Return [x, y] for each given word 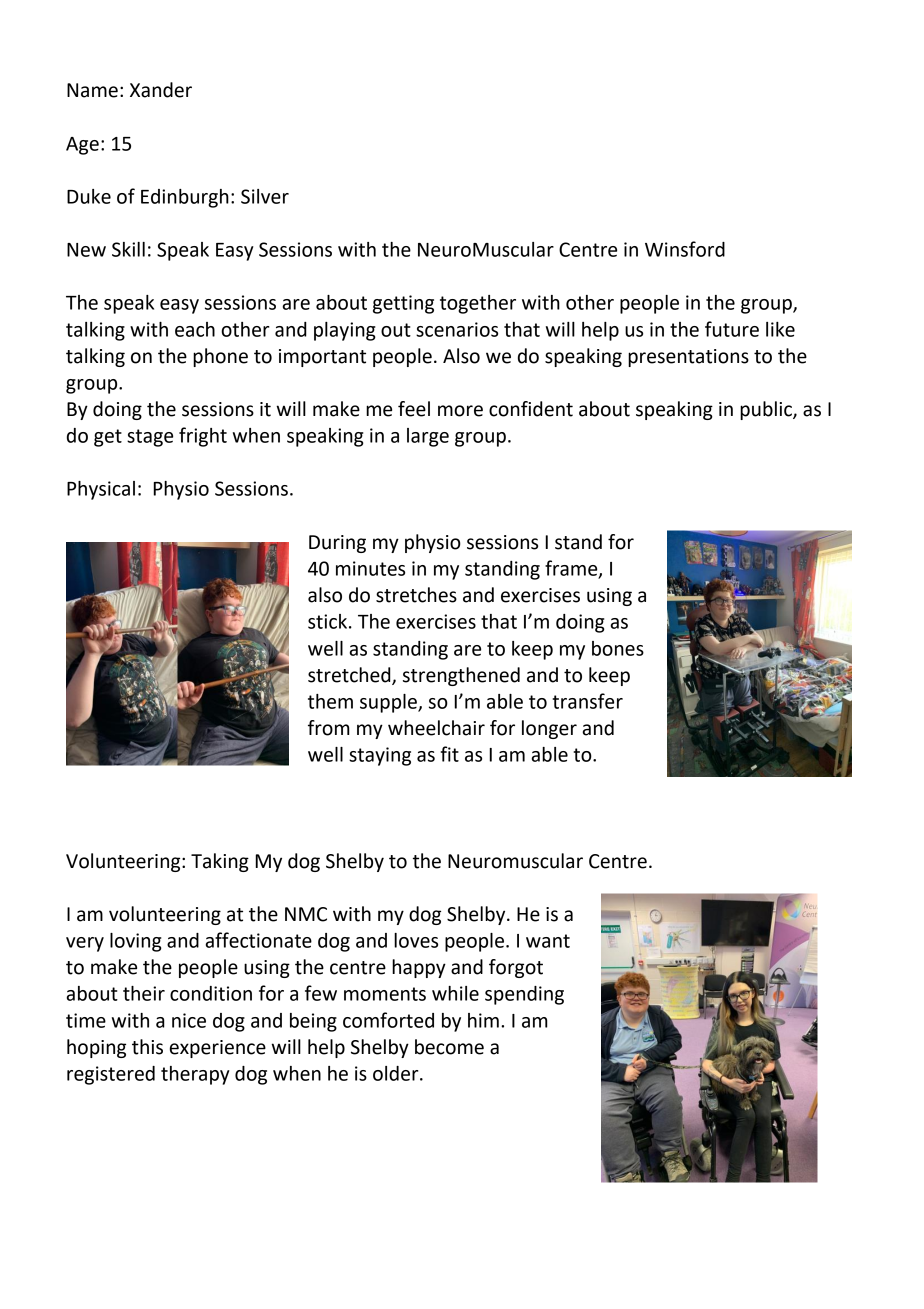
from [329, 728]
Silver [265, 196]
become [449, 1047]
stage [150, 438]
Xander [161, 90]
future [732, 329]
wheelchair [436, 728]
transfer [587, 701]
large [428, 437]
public [767, 410]
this [147, 1047]
